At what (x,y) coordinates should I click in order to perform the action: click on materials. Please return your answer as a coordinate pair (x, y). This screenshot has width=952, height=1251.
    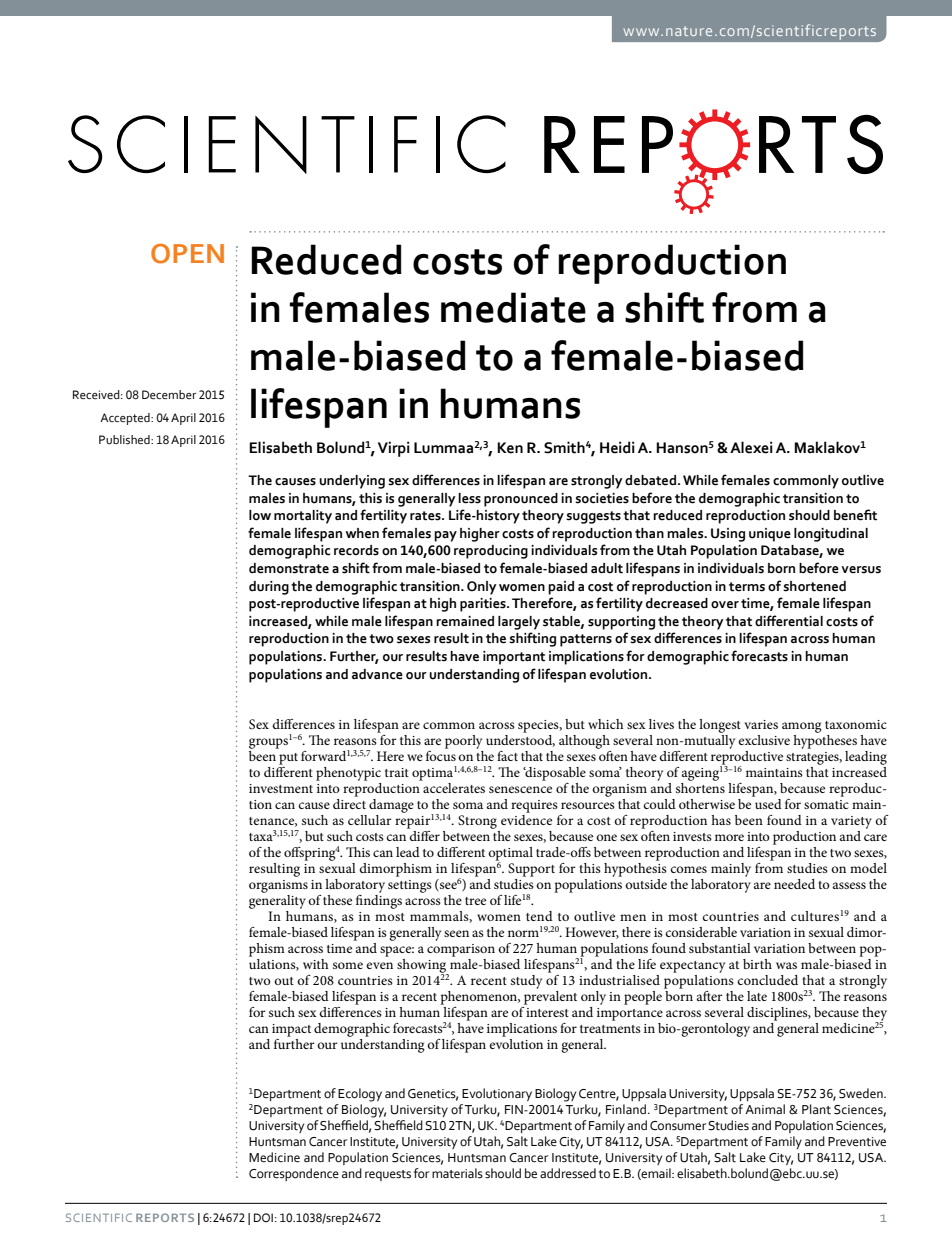
    Looking at the image, I should click on (457, 1173).
